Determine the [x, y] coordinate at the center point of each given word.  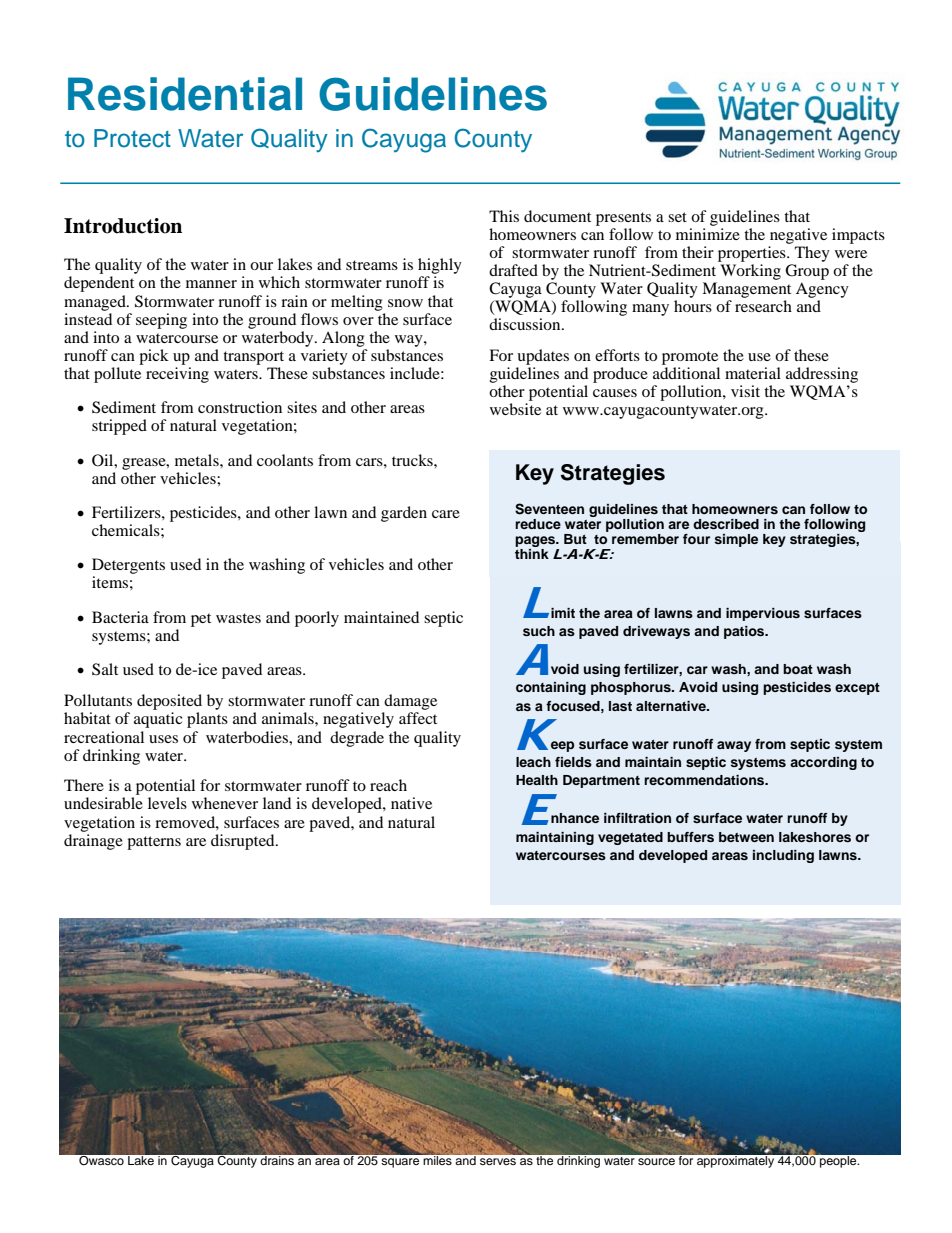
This [504, 216]
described [726, 524]
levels [167, 803]
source [656, 1161]
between [746, 837]
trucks [413, 460]
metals [198, 460]
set [677, 217]
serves [498, 1161]
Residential [185, 94]
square [400, 1163]
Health [537, 780]
